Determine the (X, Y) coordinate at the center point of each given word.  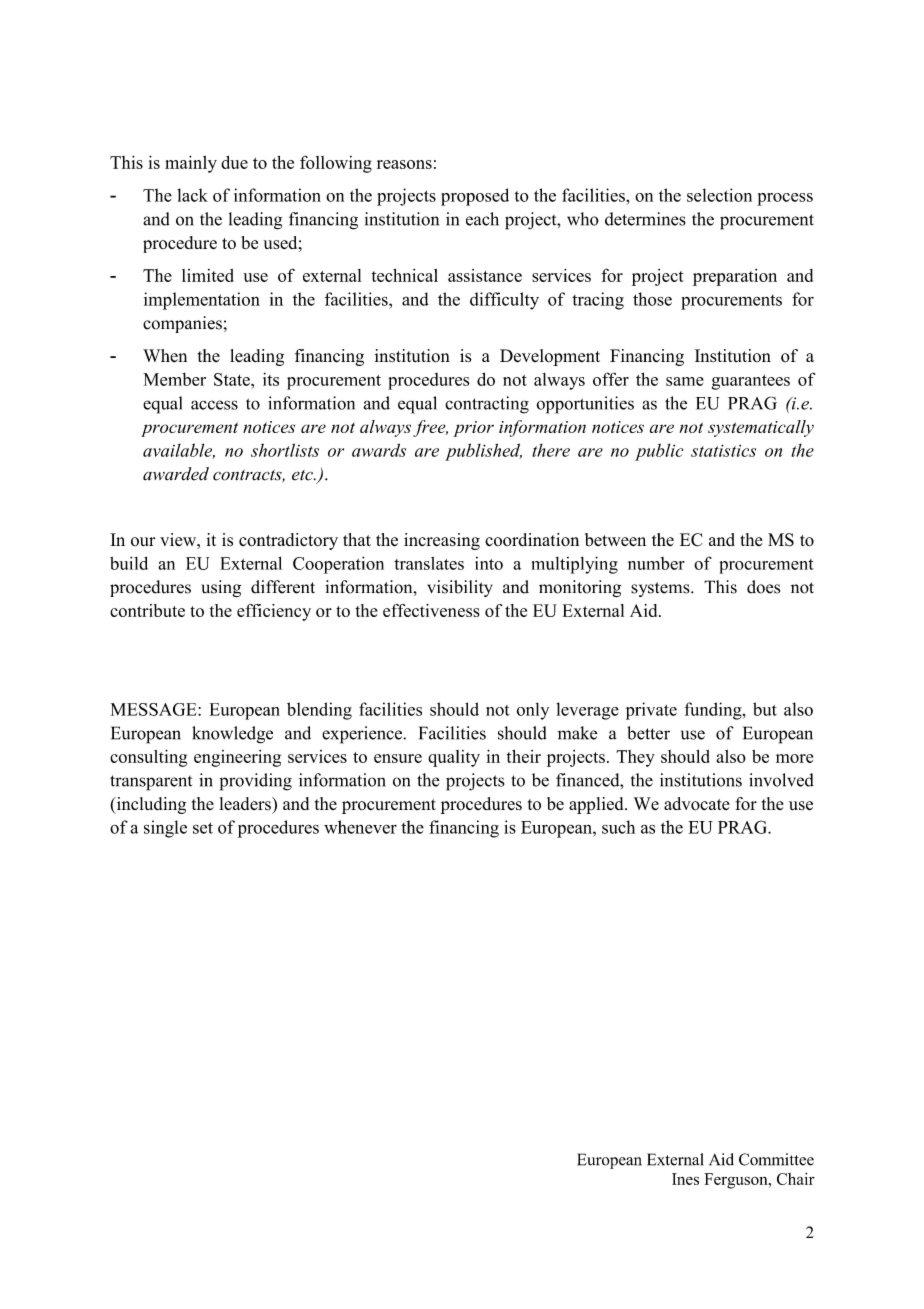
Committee (776, 1159)
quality (454, 758)
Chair (796, 1179)
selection (719, 195)
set (203, 828)
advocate (697, 804)
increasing (442, 541)
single (165, 829)
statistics (723, 450)
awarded (176, 474)
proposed (475, 197)
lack (192, 195)
